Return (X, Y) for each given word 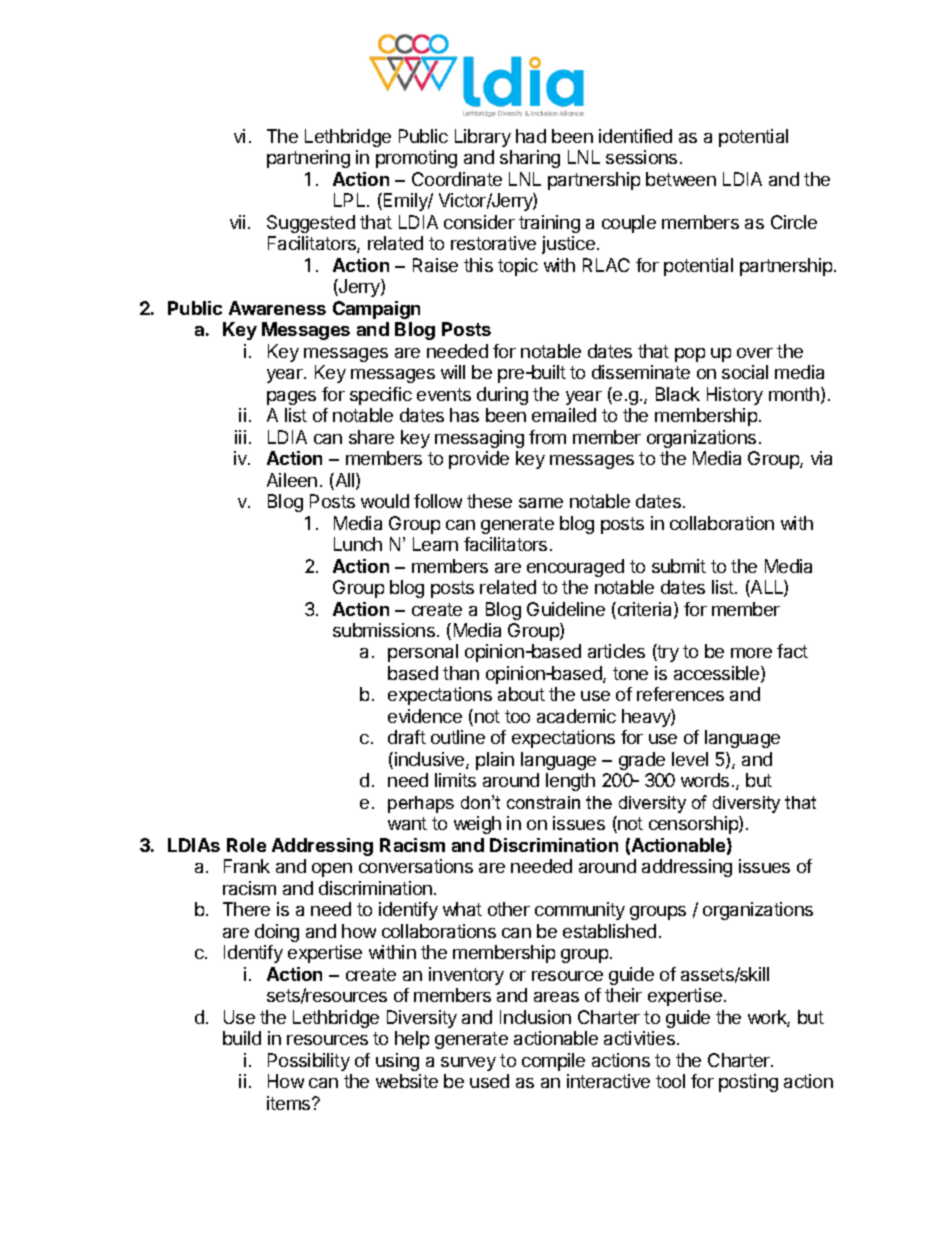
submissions (384, 630)
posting (748, 1083)
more (751, 653)
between (681, 179)
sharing (530, 159)
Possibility (309, 1062)
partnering (308, 159)
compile (553, 1062)
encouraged (575, 568)
